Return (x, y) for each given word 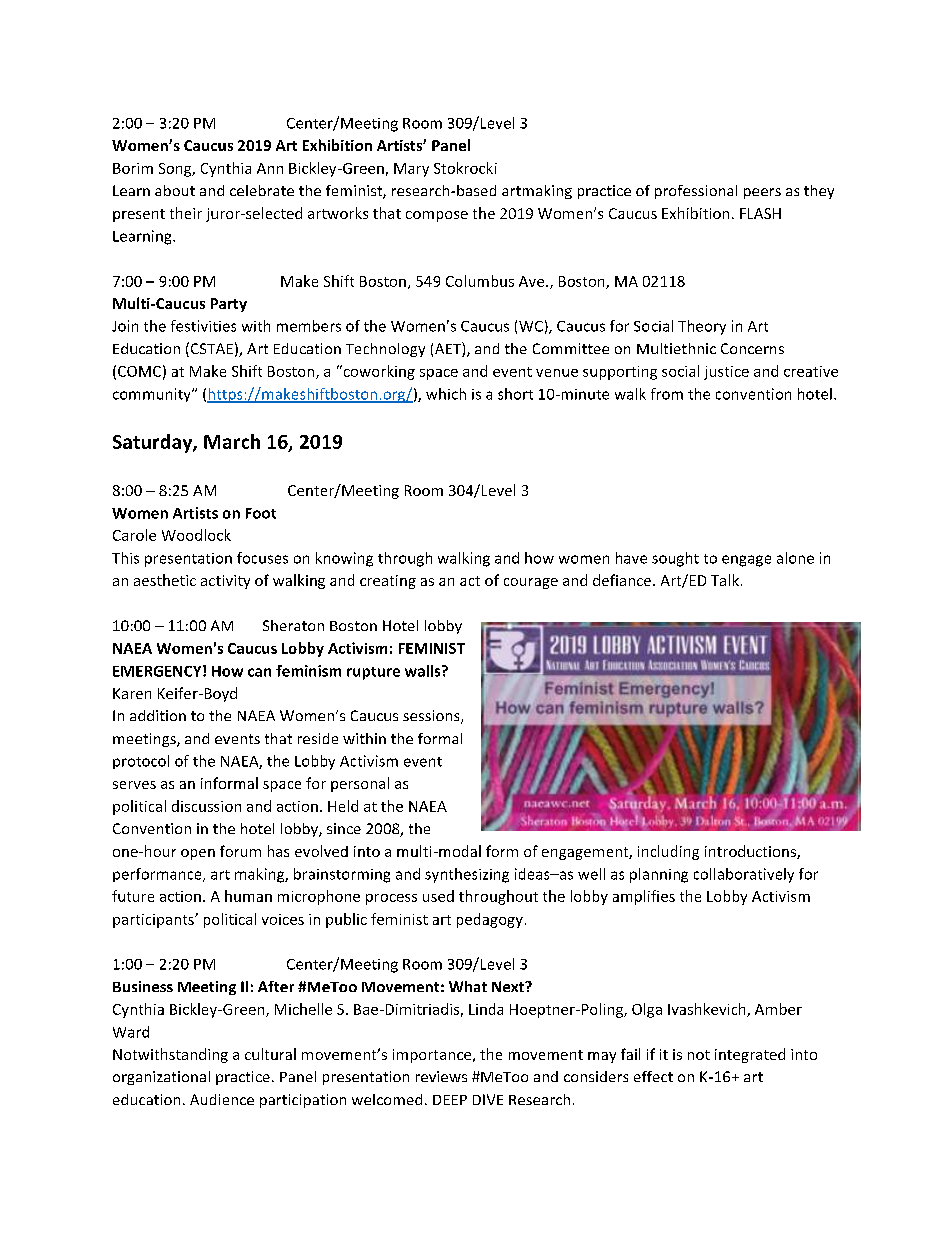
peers (762, 193)
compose (437, 216)
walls (424, 671)
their (186, 213)
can (259, 672)
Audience (222, 1099)
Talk (725, 580)
